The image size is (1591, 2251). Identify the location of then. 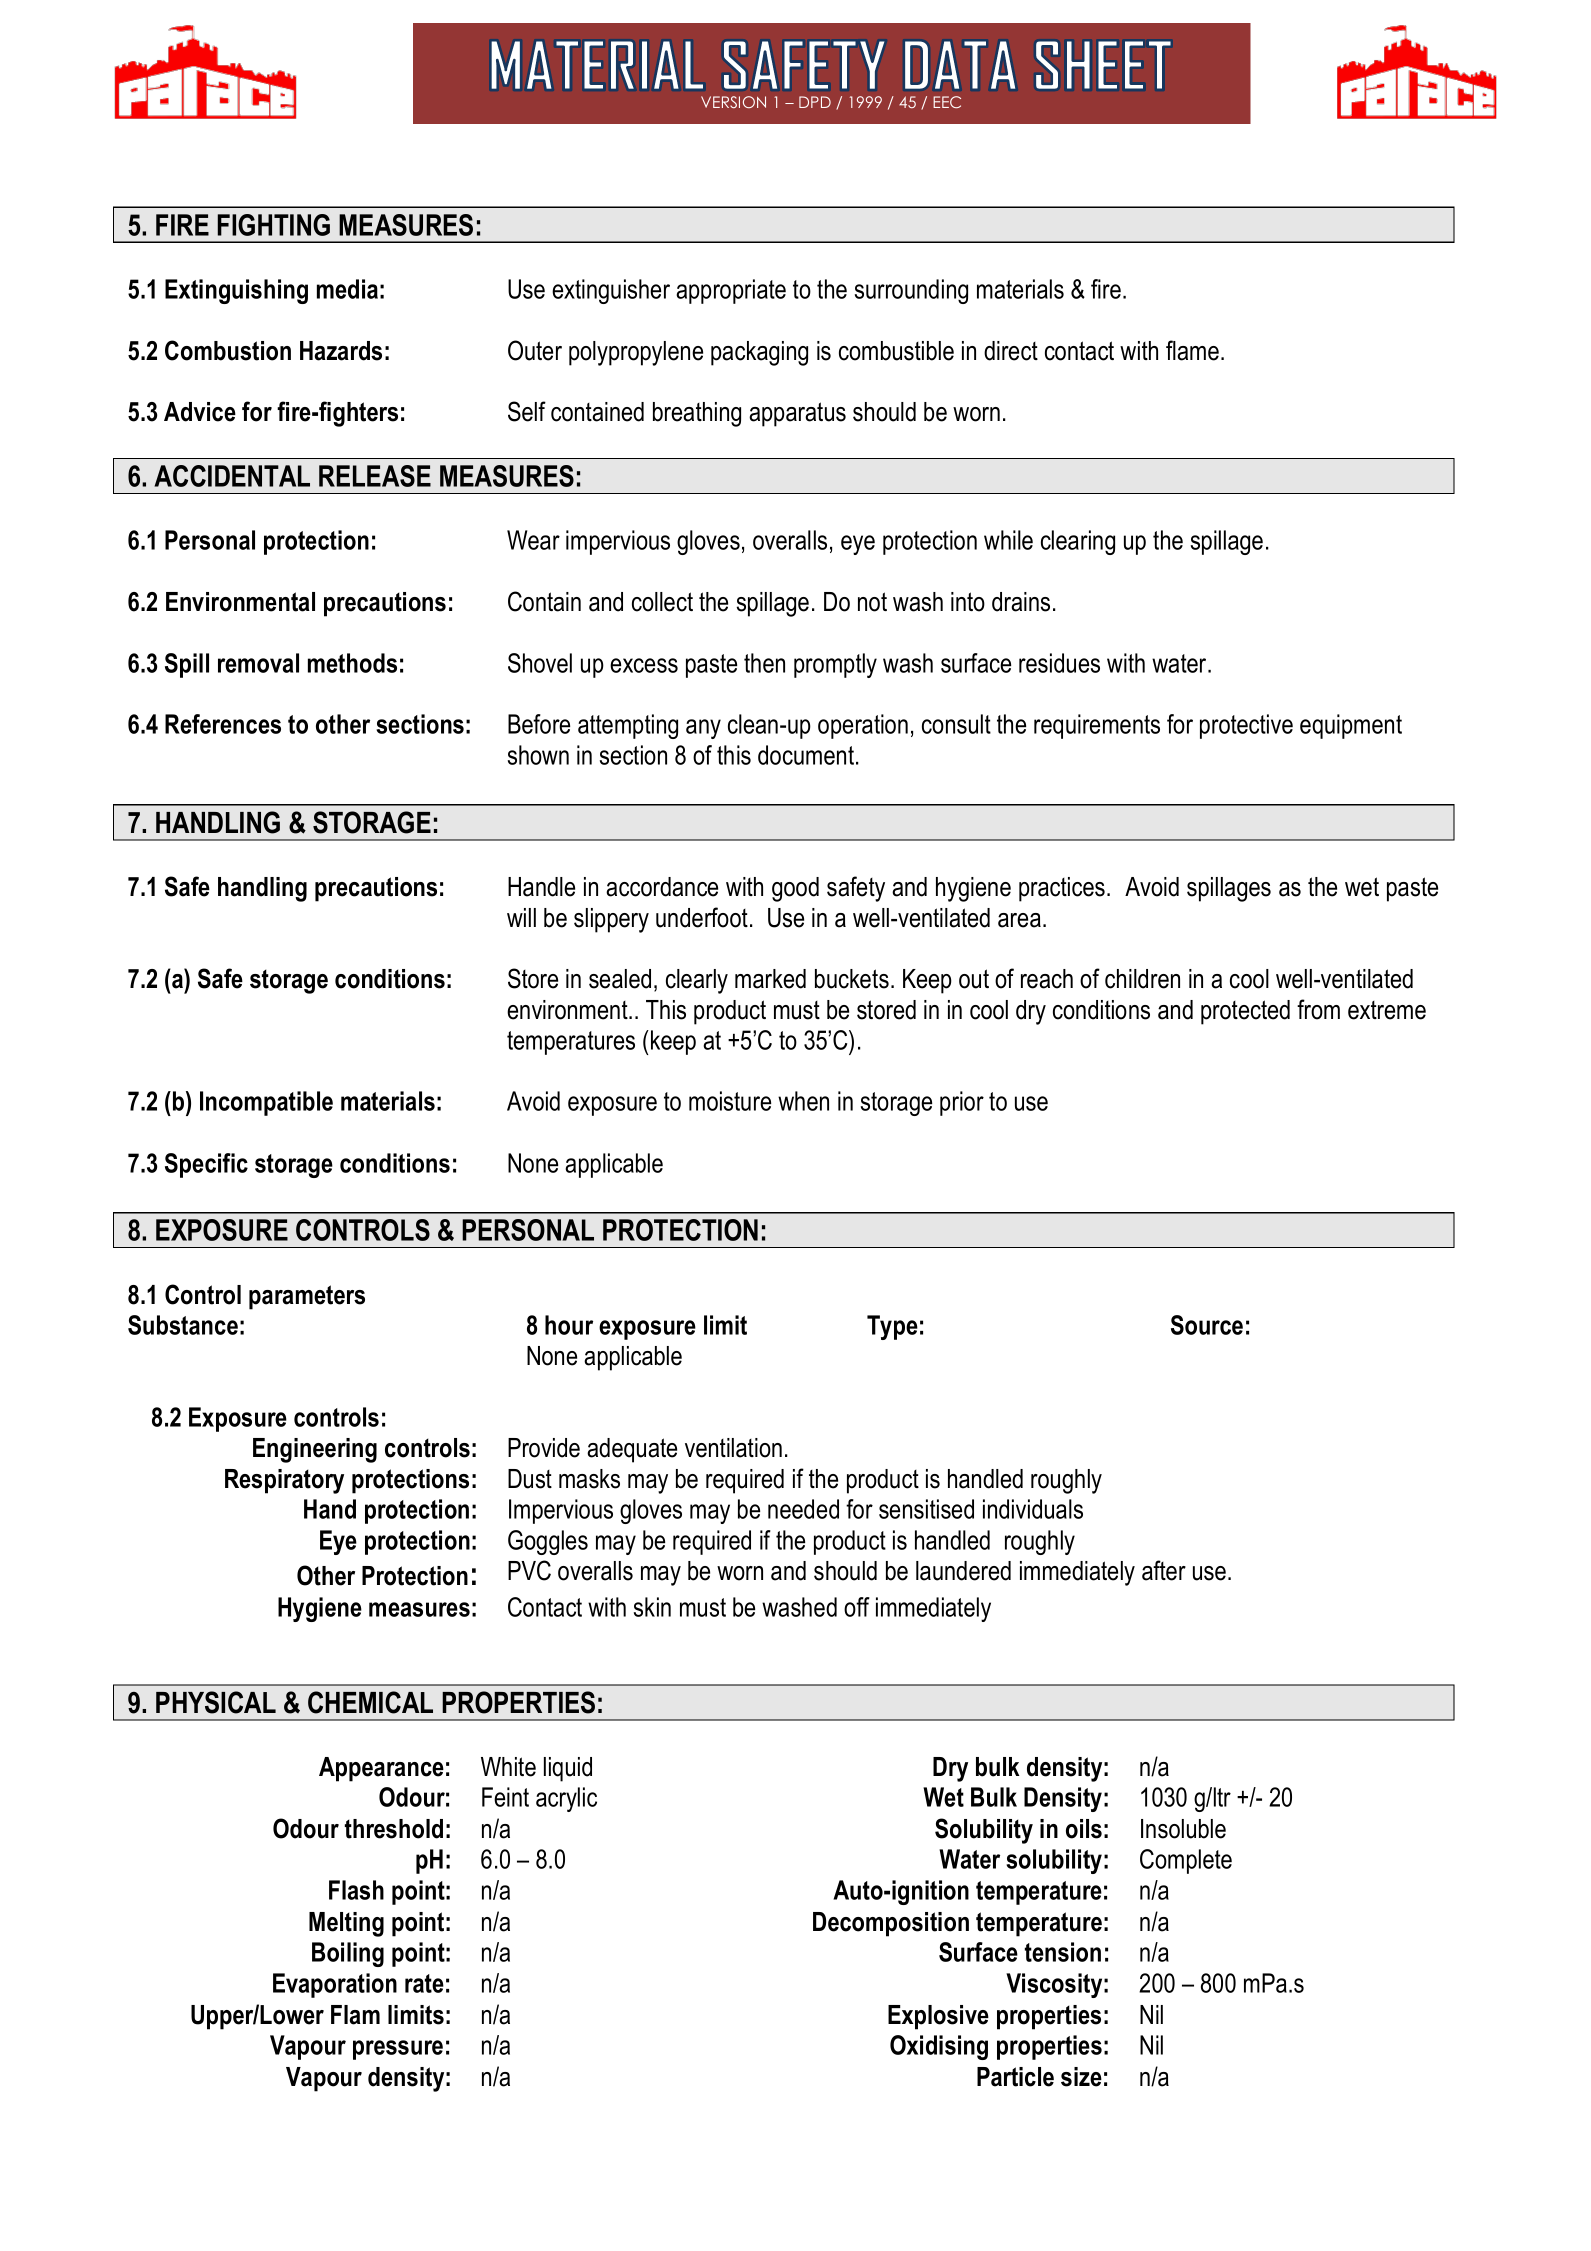
(764, 663).
